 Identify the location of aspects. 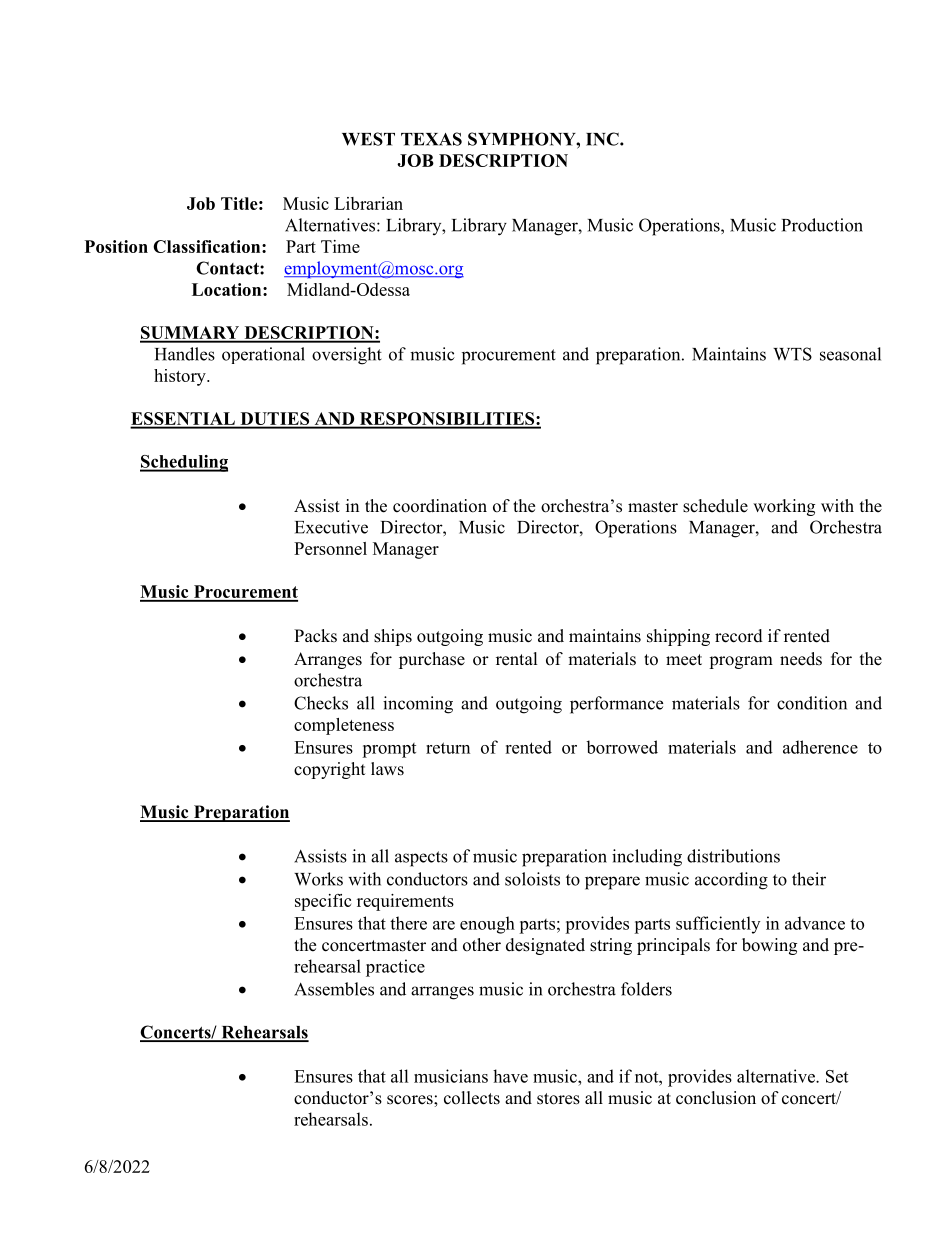
(421, 859).
